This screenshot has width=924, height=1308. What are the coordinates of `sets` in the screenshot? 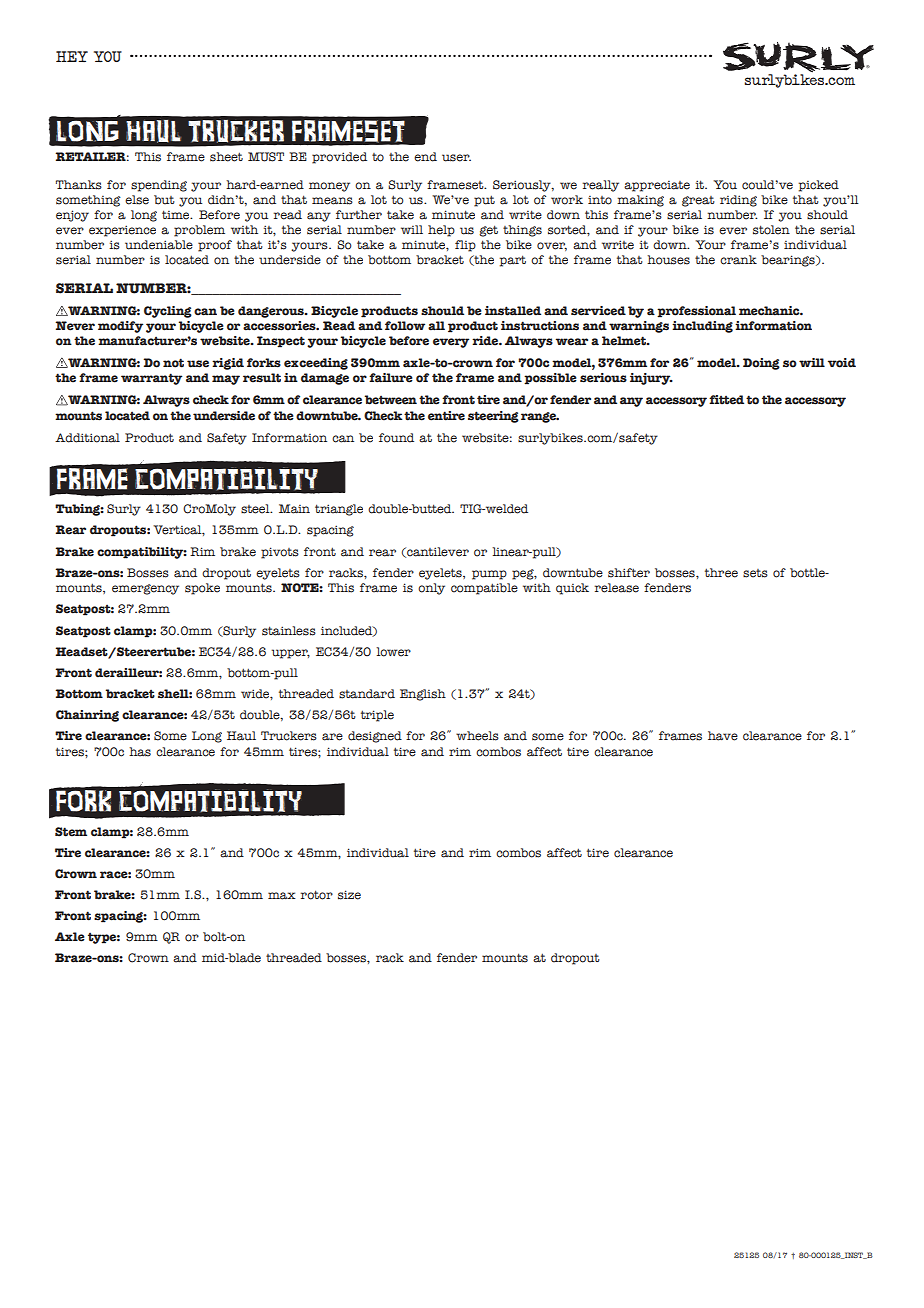 It's located at (755, 573).
